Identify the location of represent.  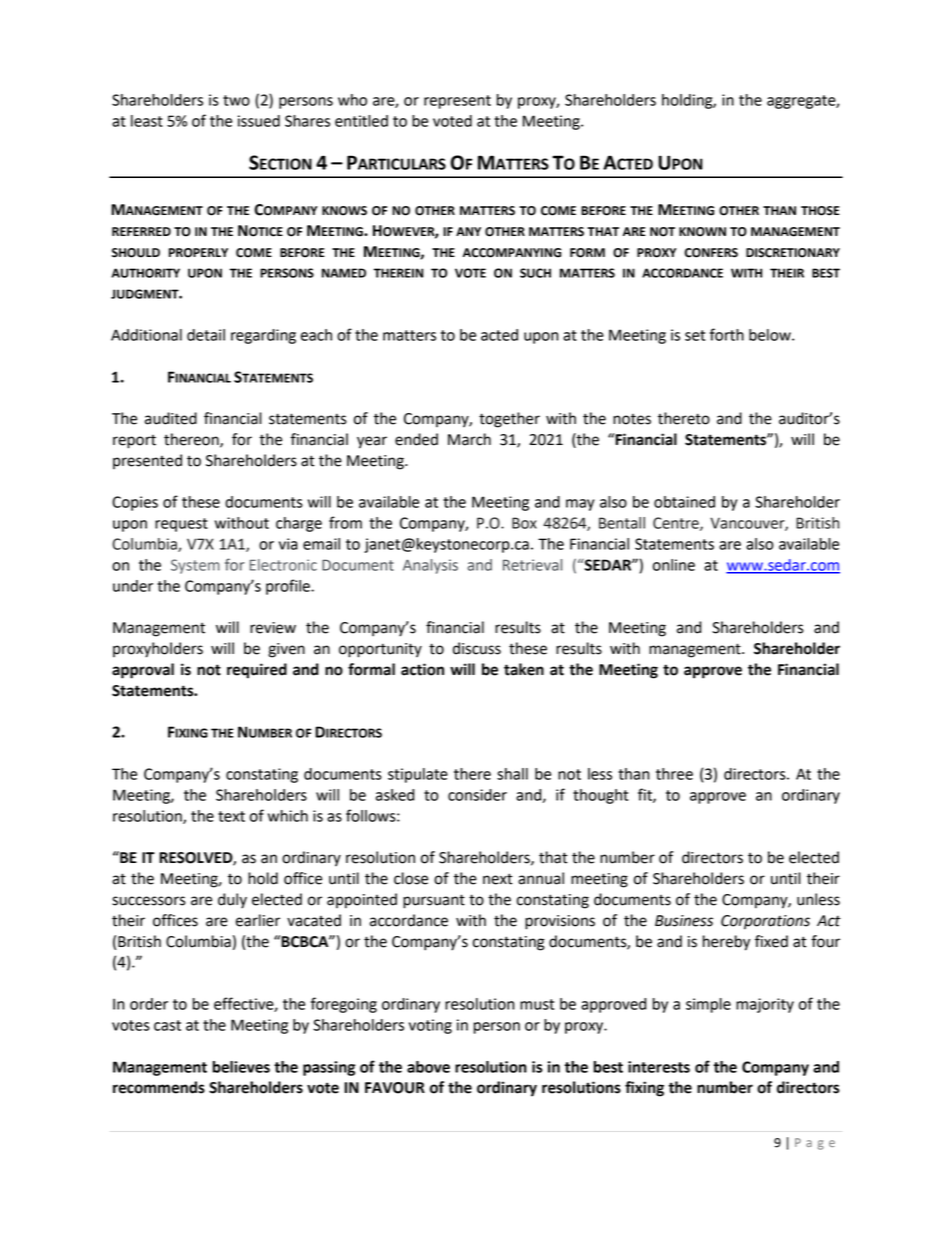
(457, 102).
